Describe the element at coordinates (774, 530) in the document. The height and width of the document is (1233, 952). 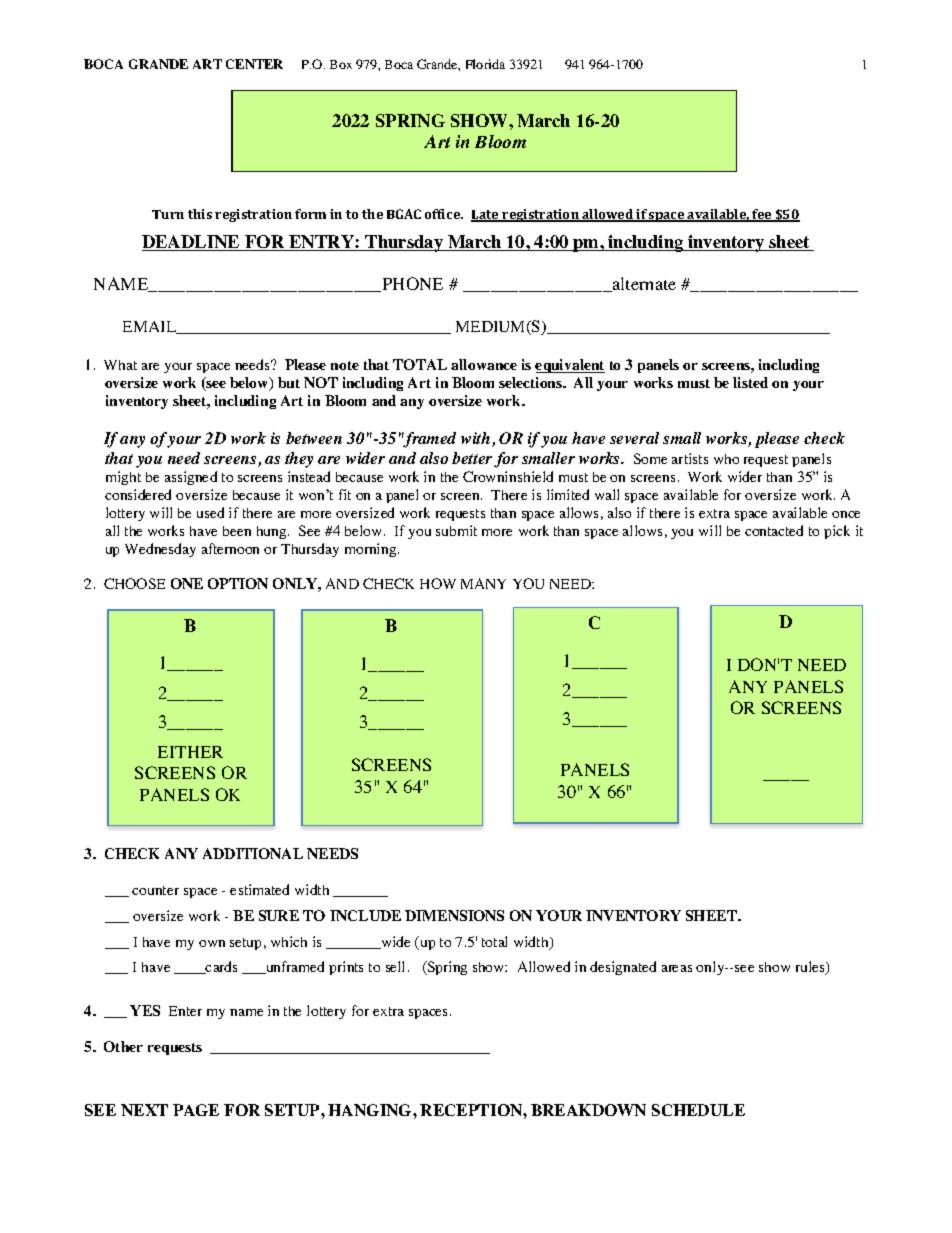
I see `contacted` at that location.
